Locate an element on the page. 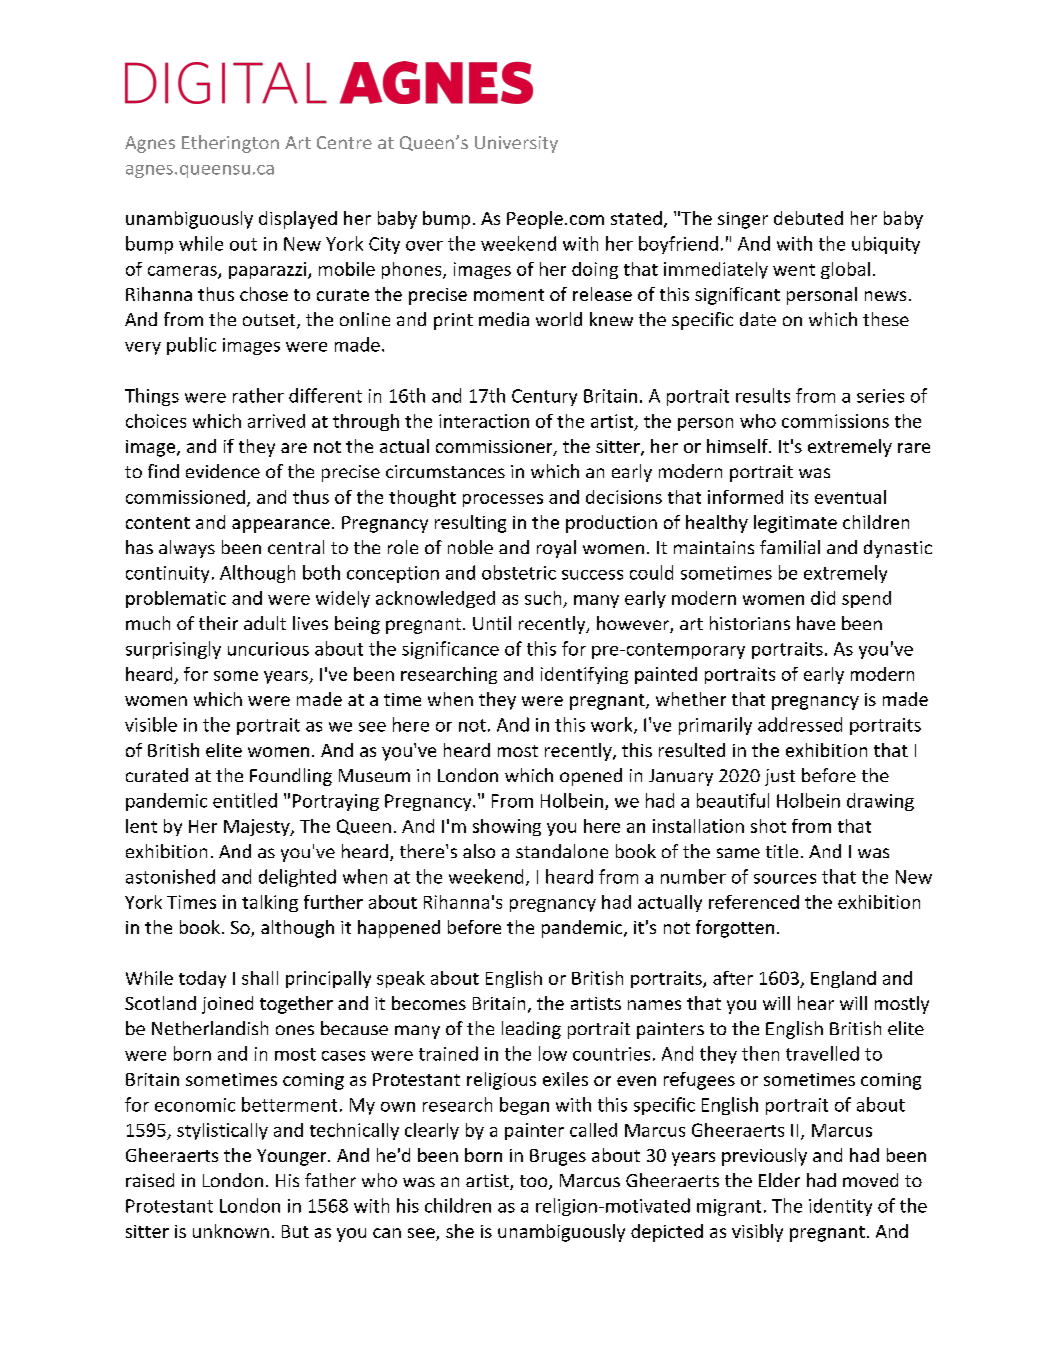  surprisingly is located at coordinates (173, 650).
